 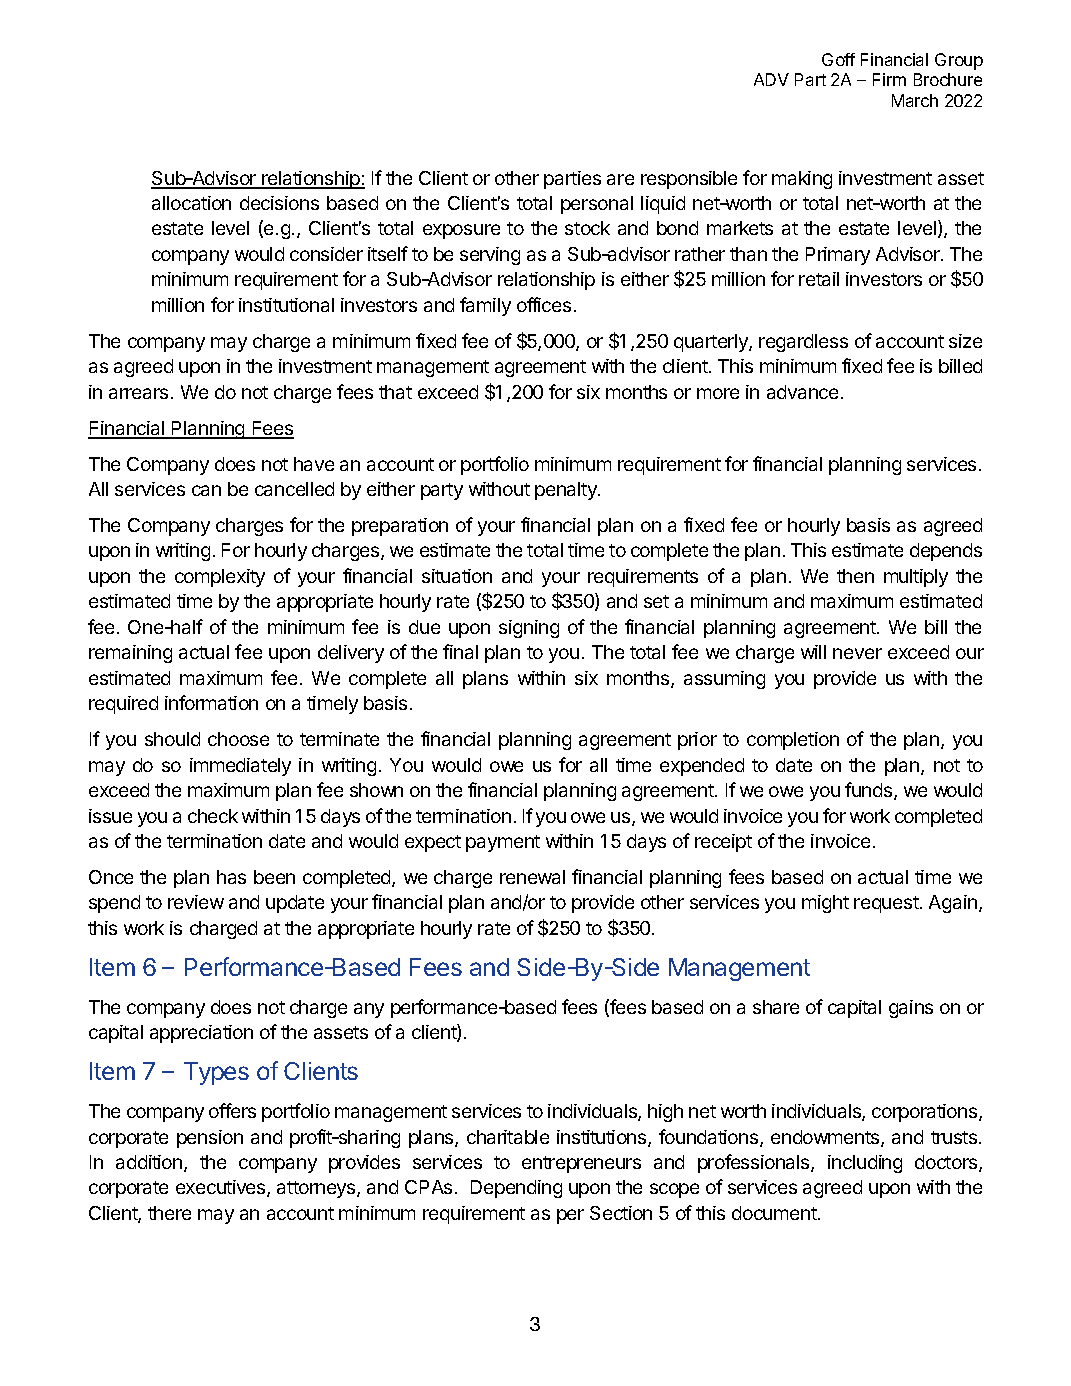 What do you see at coordinates (597, 205) in the document?
I see `personal` at bounding box center [597, 205].
